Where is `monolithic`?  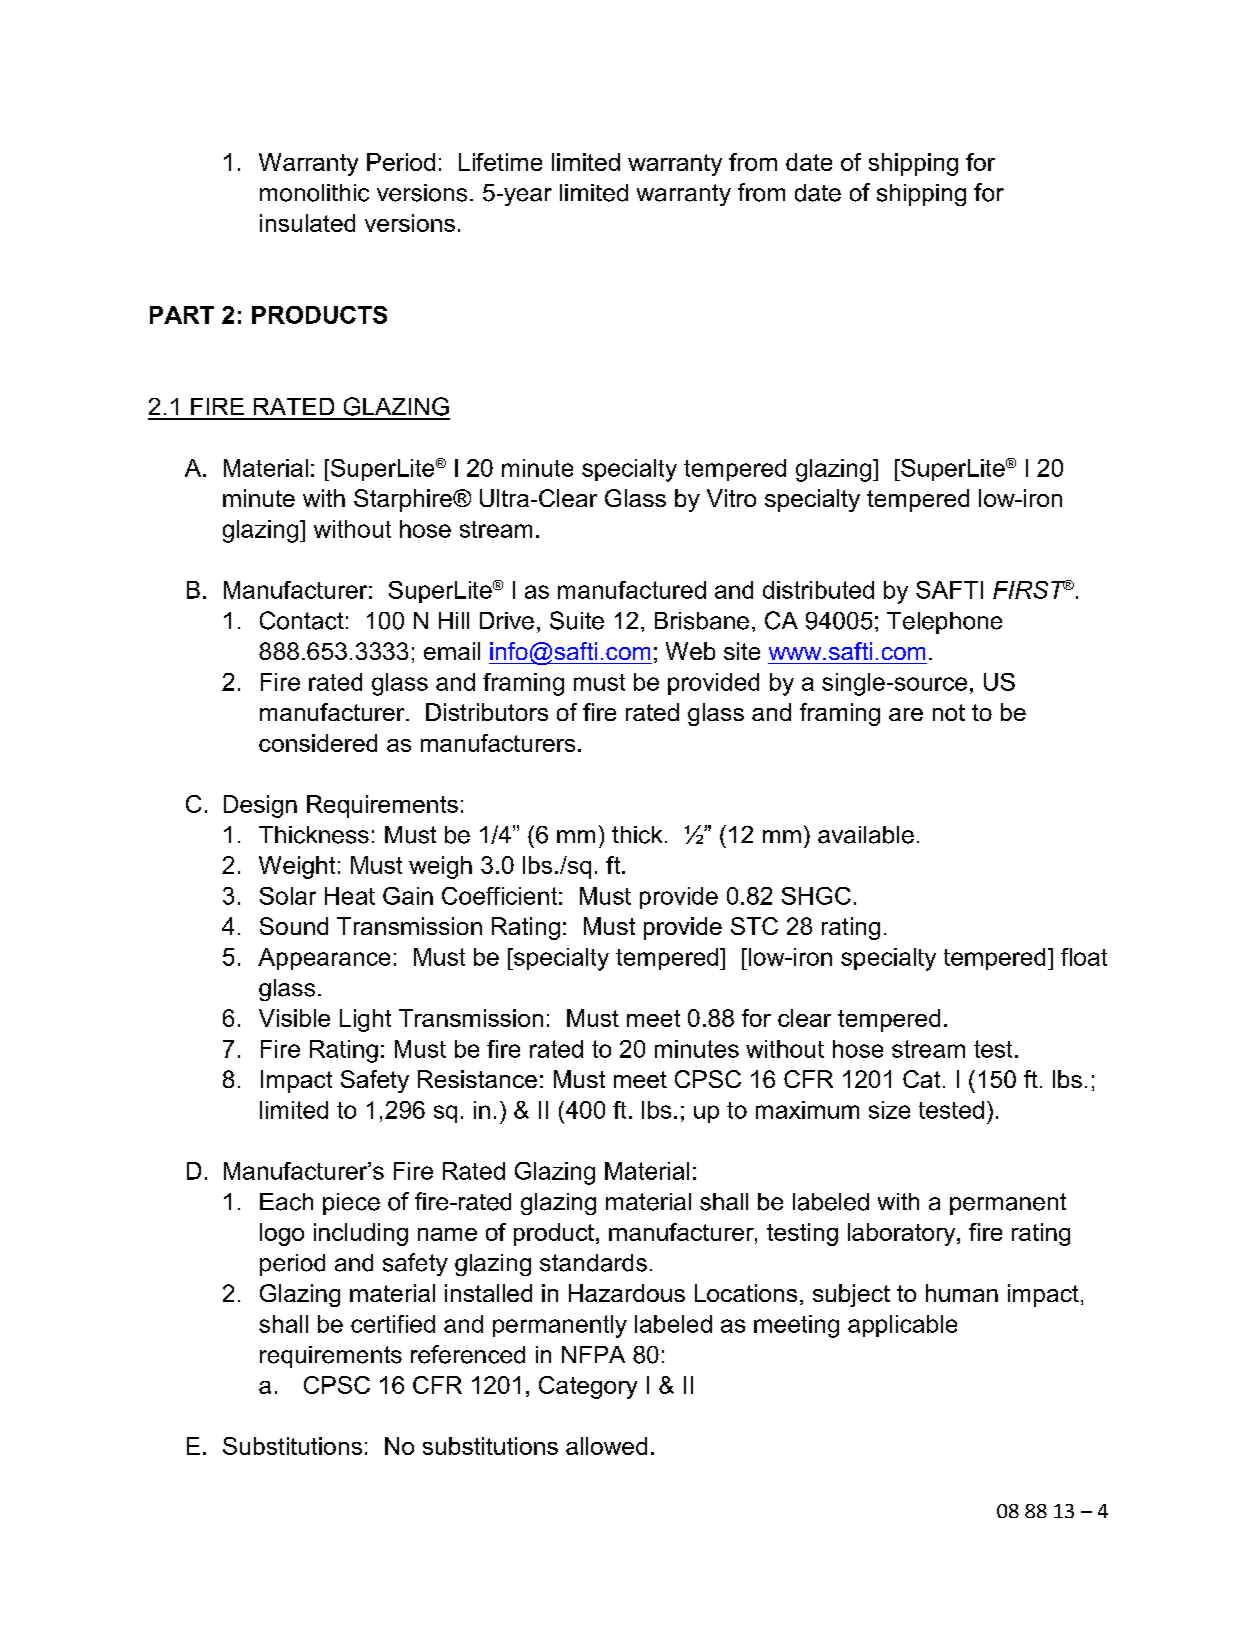 monolithic is located at coordinates (314, 193).
